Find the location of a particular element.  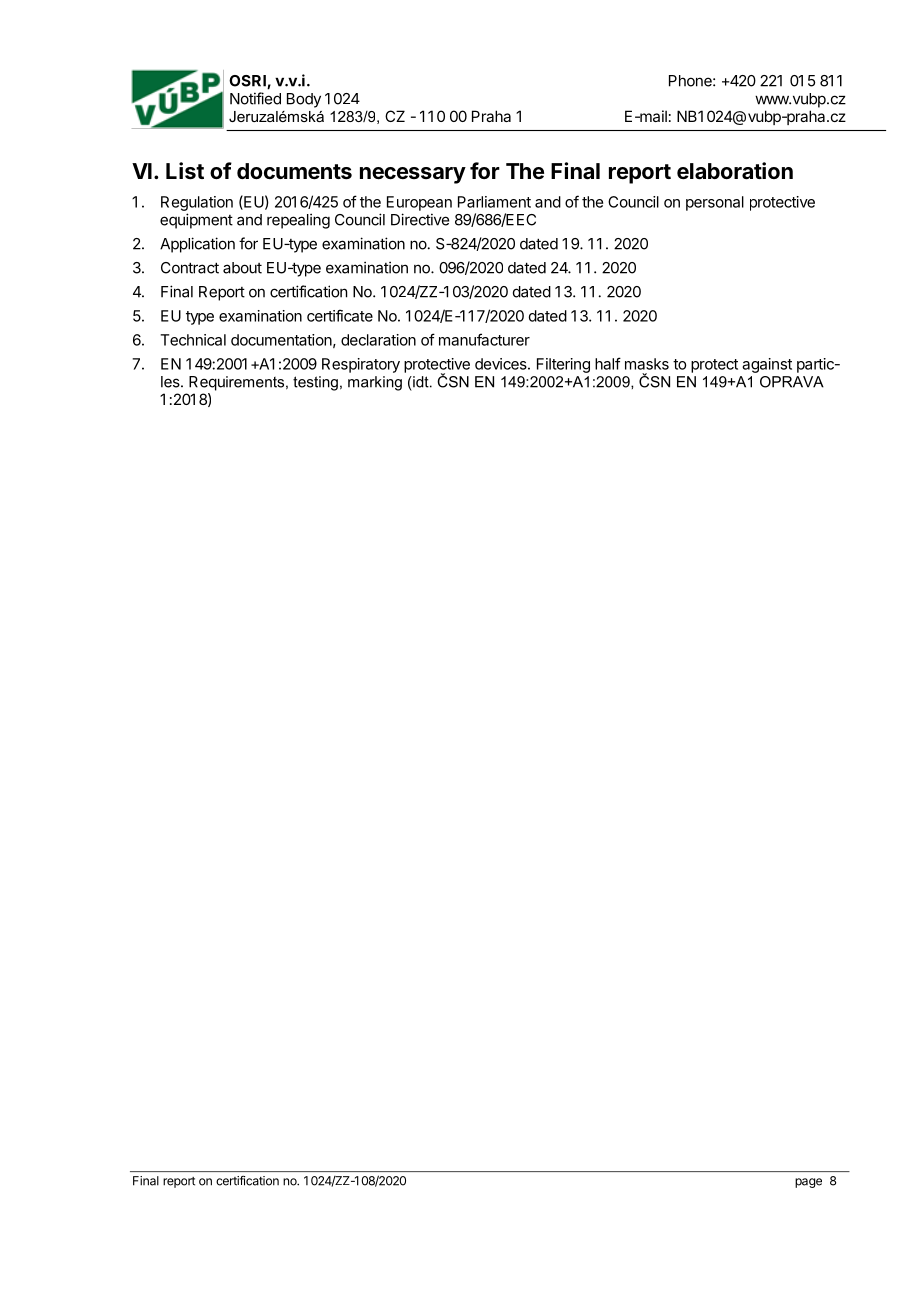

testing is located at coordinates (315, 383).
